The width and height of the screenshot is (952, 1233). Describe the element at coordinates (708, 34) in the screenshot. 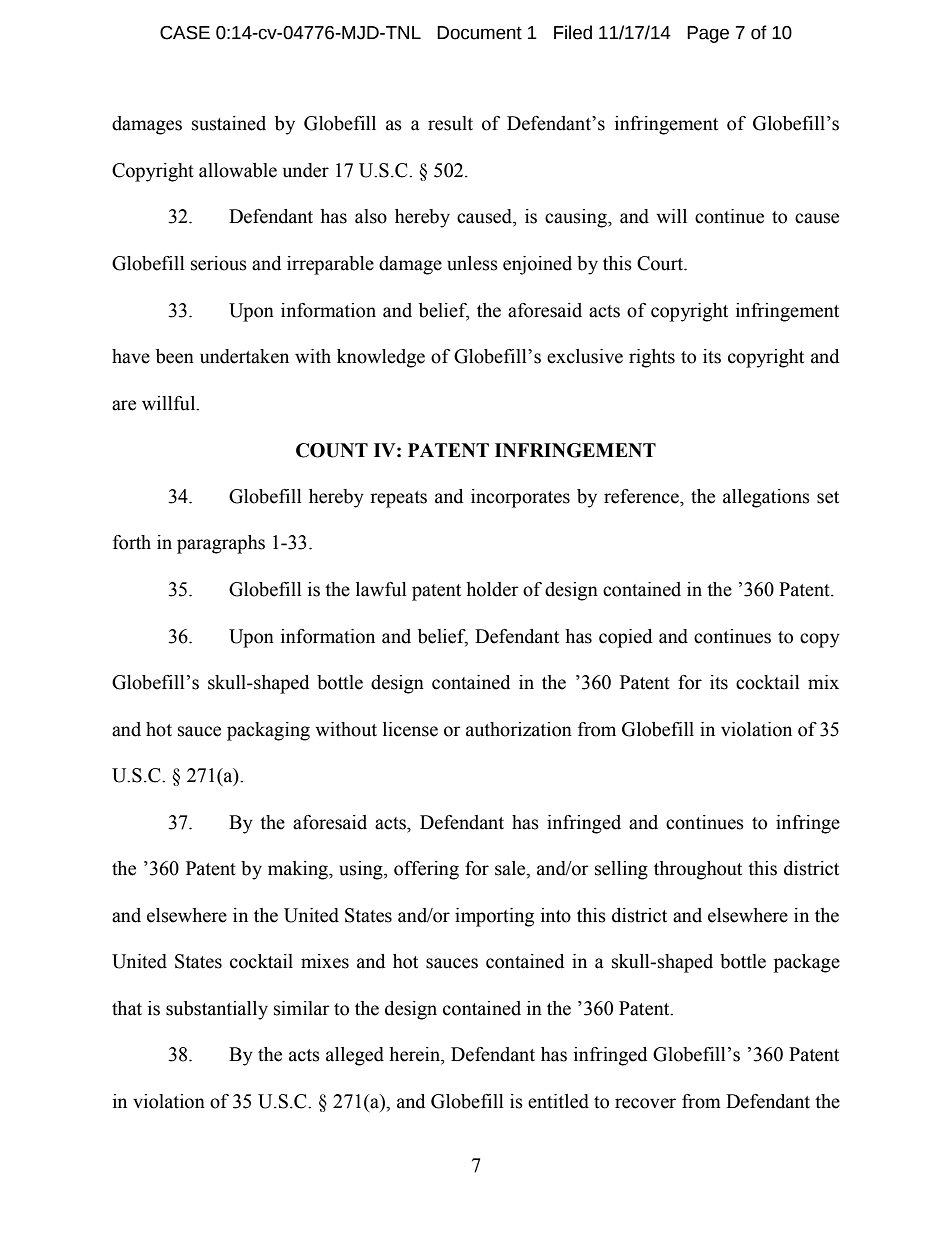

I see `Page` at that location.
